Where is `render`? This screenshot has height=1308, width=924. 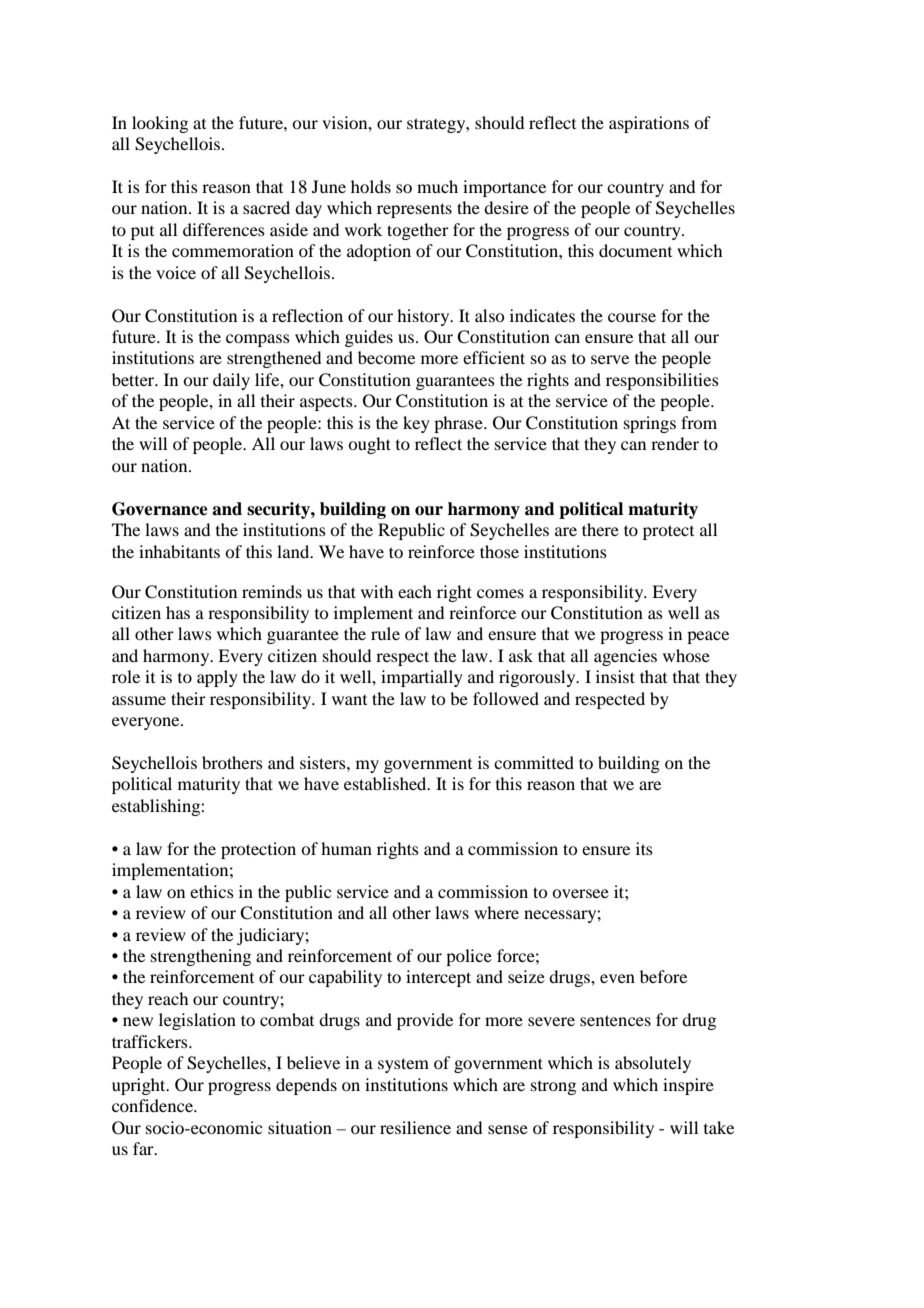
render is located at coordinates (675, 443).
